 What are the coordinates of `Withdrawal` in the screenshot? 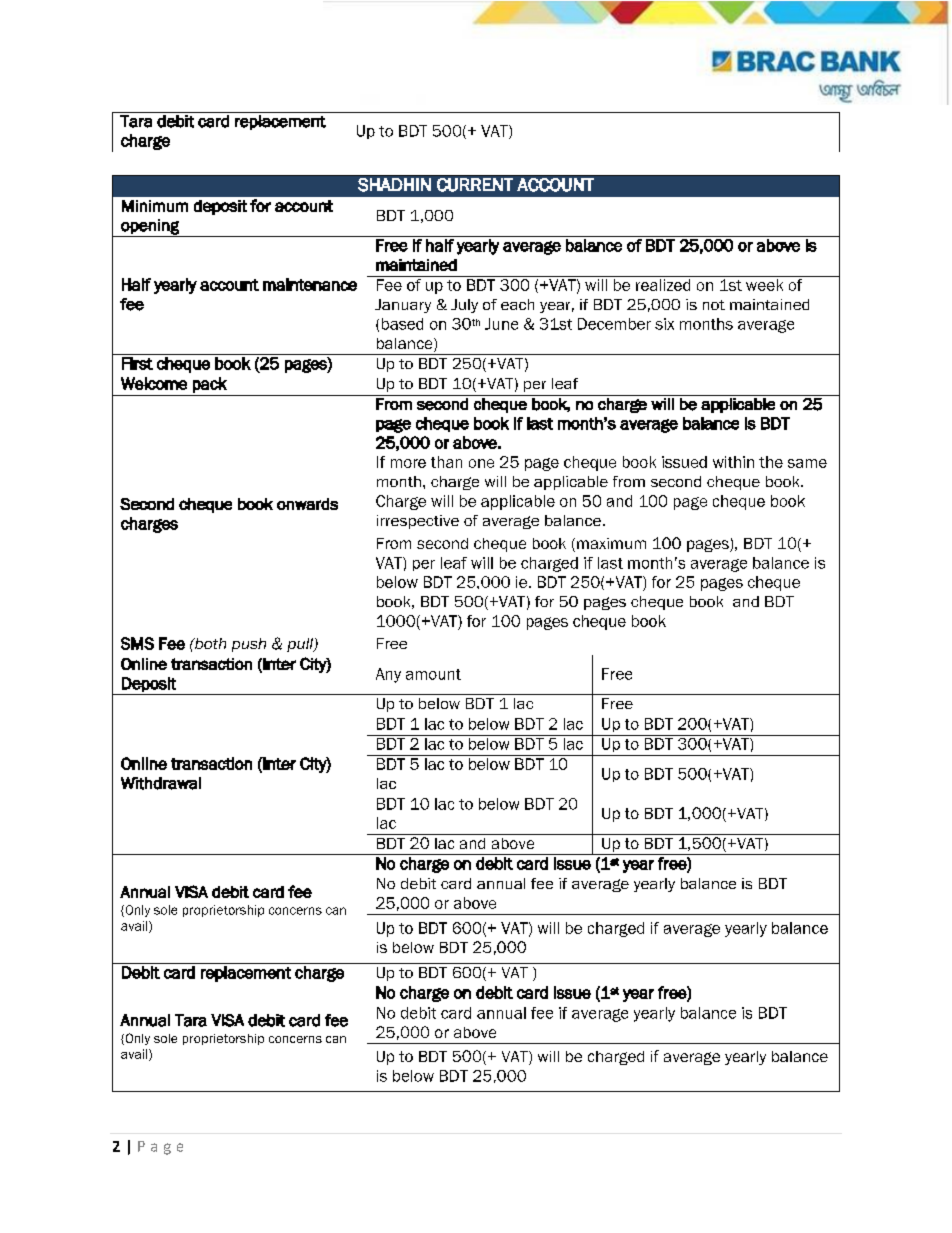 It's located at (161, 783).
